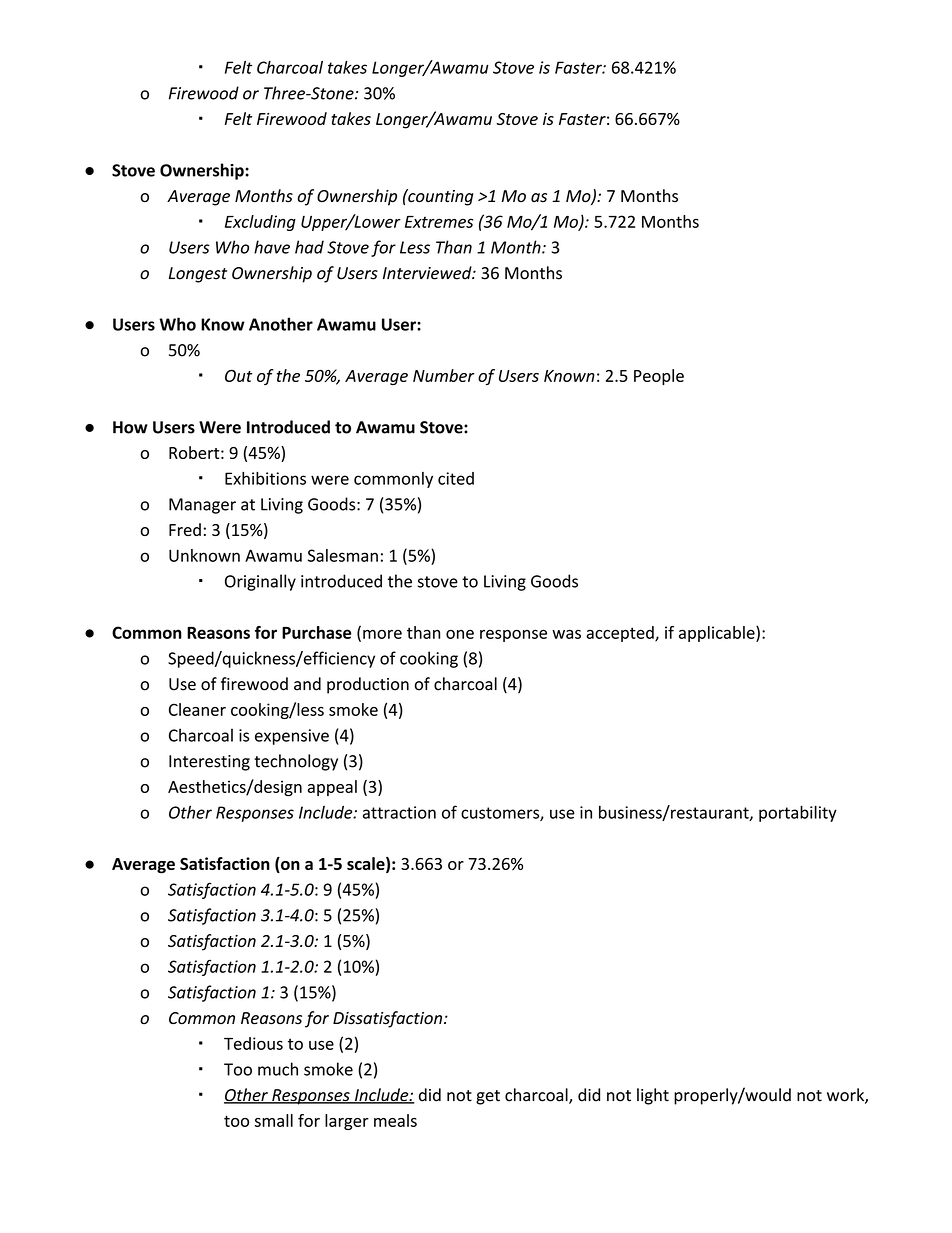  What do you see at coordinates (718, 634) in the page?
I see `applicable` at bounding box center [718, 634].
